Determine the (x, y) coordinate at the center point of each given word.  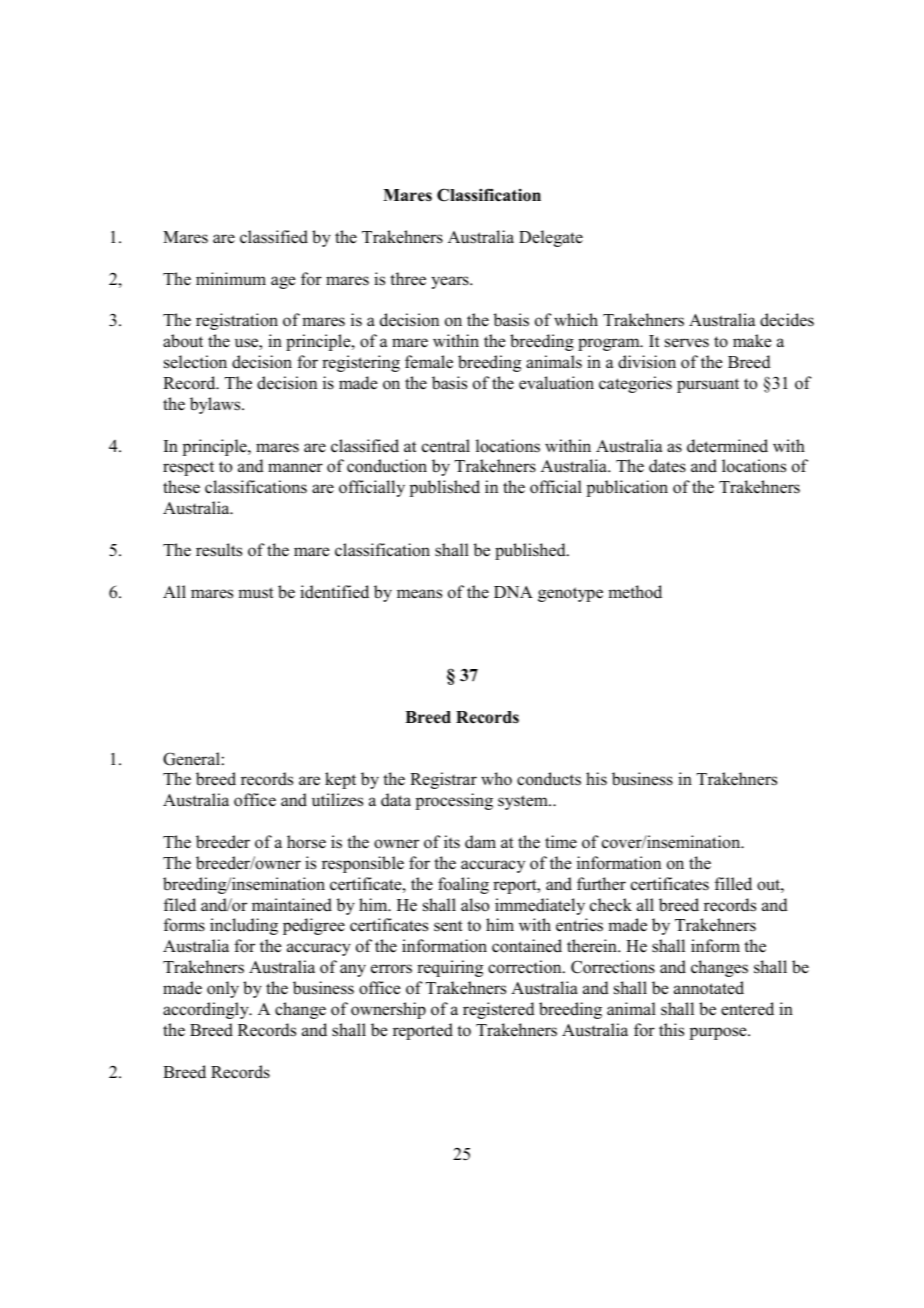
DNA (513, 592)
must (256, 593)
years (451, 282)
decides (787, 320)
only (223, 989)
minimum (231, 279)
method (635, 592)
